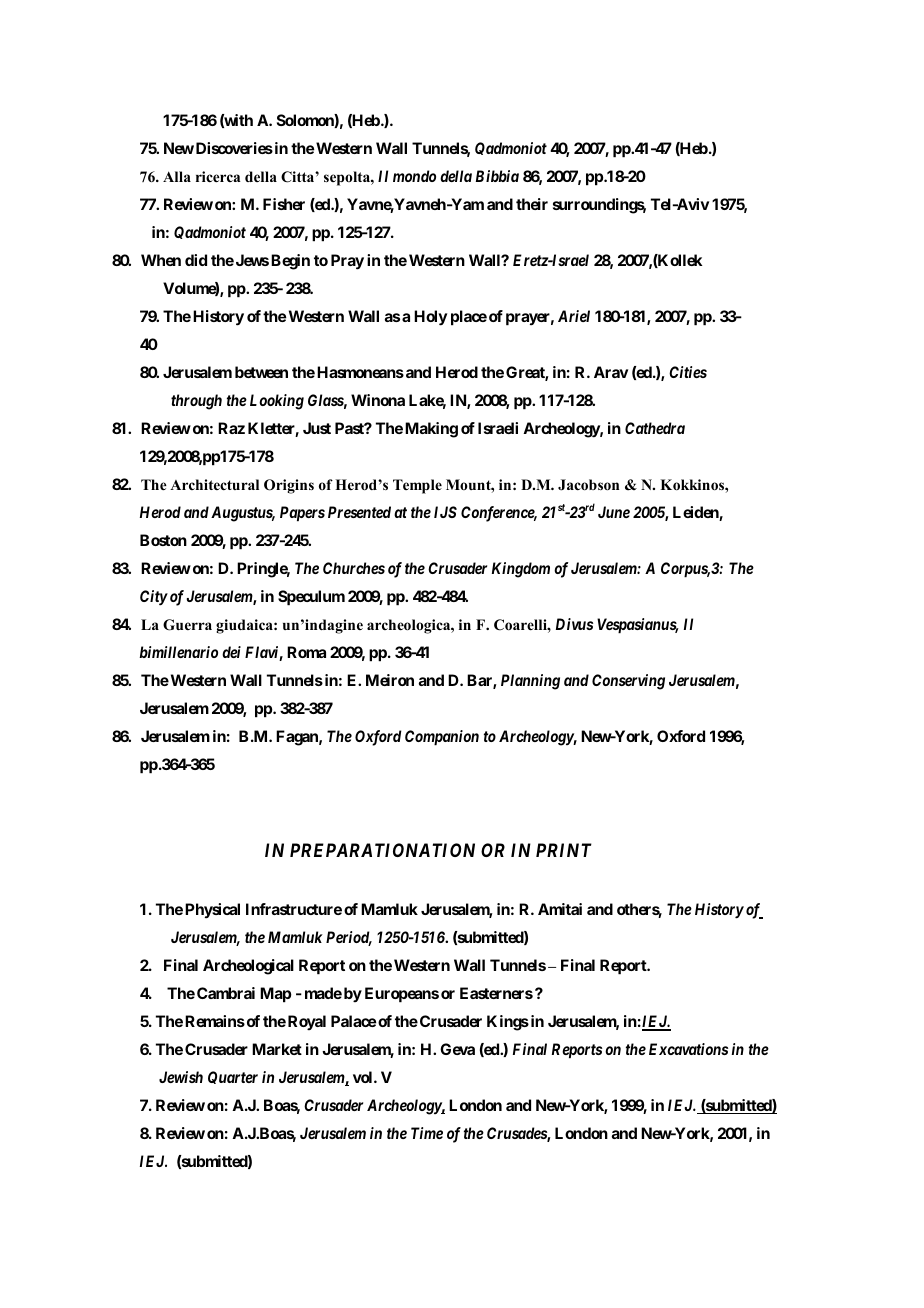  Describe the element at coordinates (628, 682) in the screenshot. I see `Conserving` at that location.
